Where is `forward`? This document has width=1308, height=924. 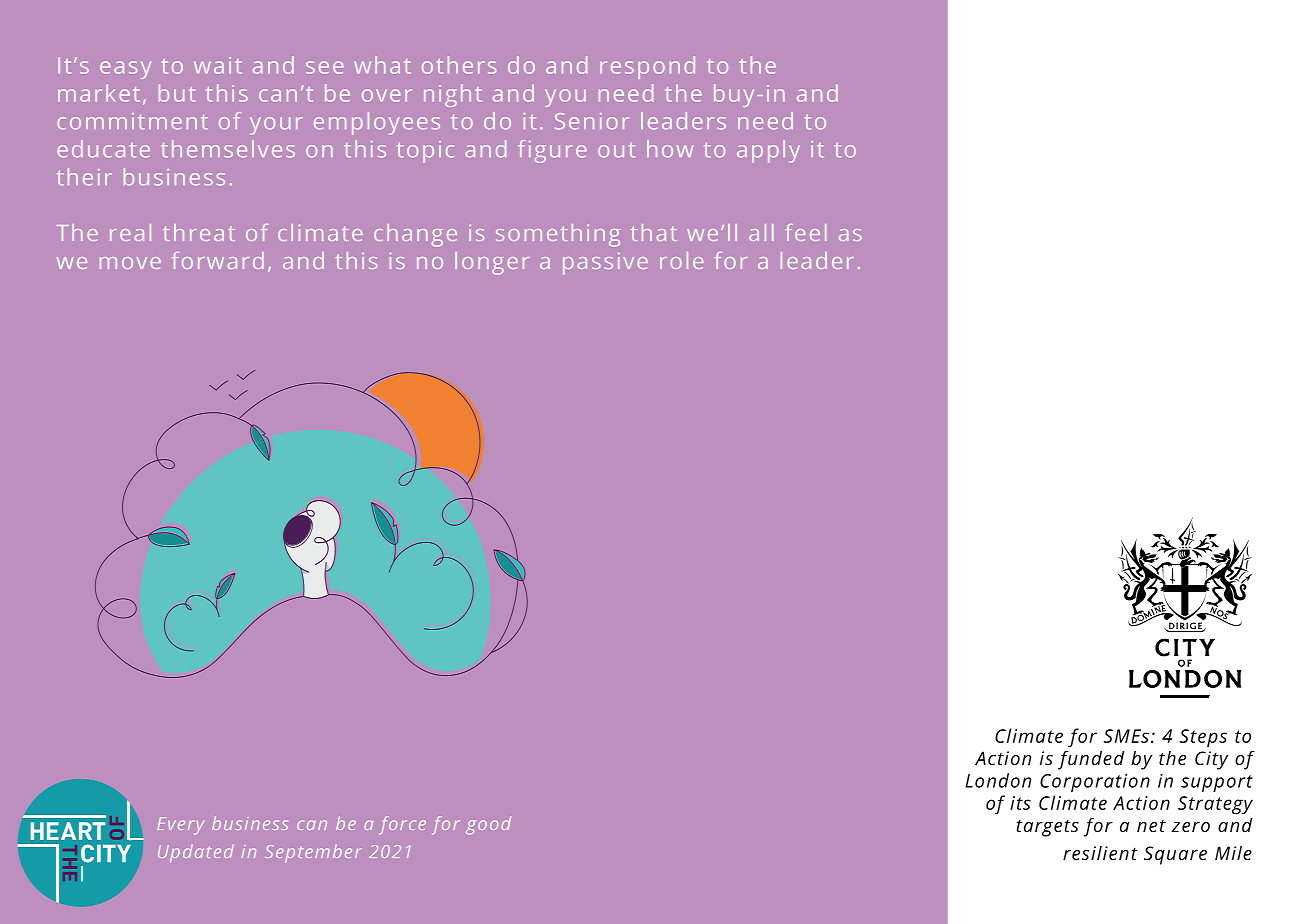
forward is located at coordinates (218, 260).
